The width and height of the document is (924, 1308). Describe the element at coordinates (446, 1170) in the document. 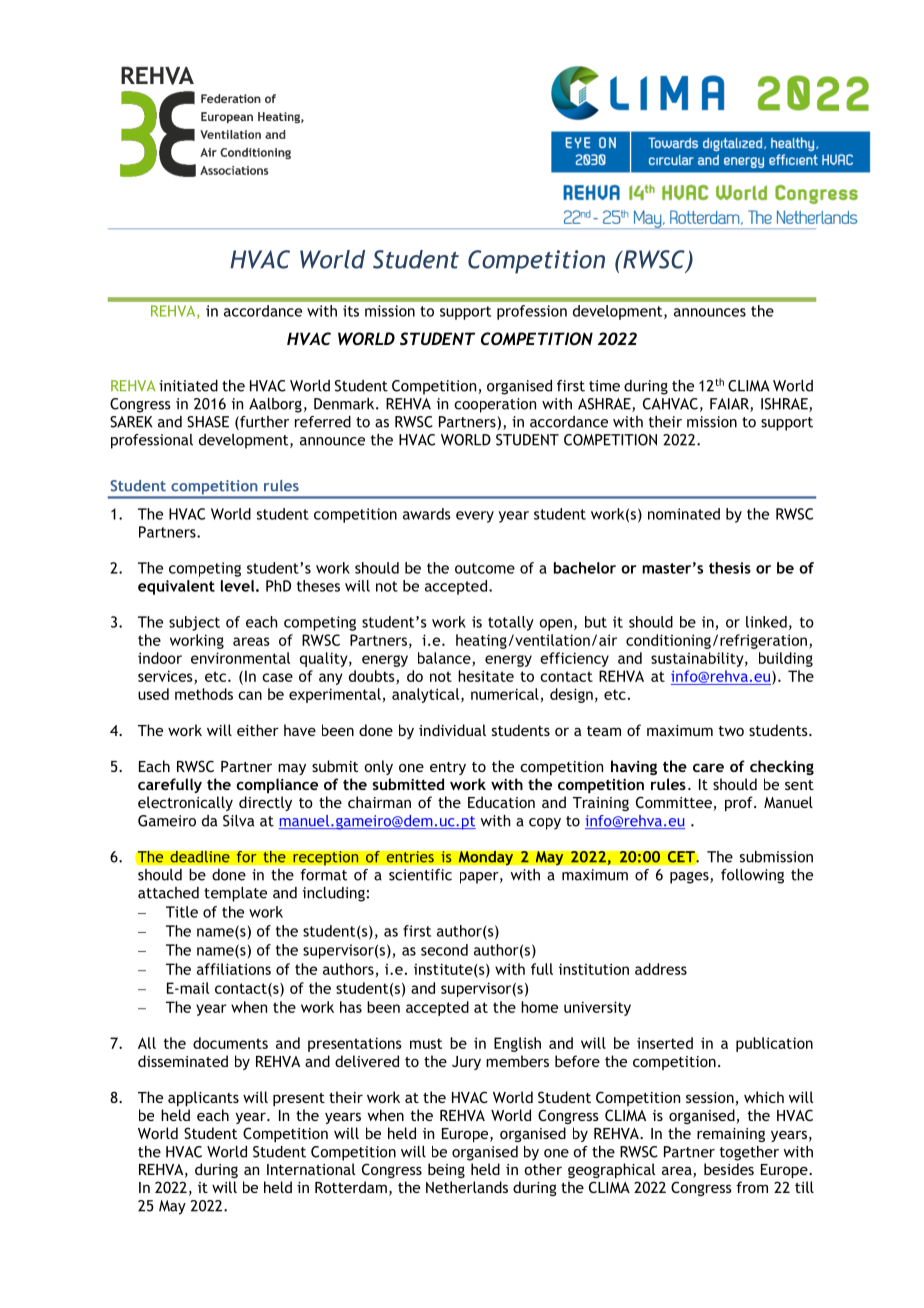

I see `being` at that location.
